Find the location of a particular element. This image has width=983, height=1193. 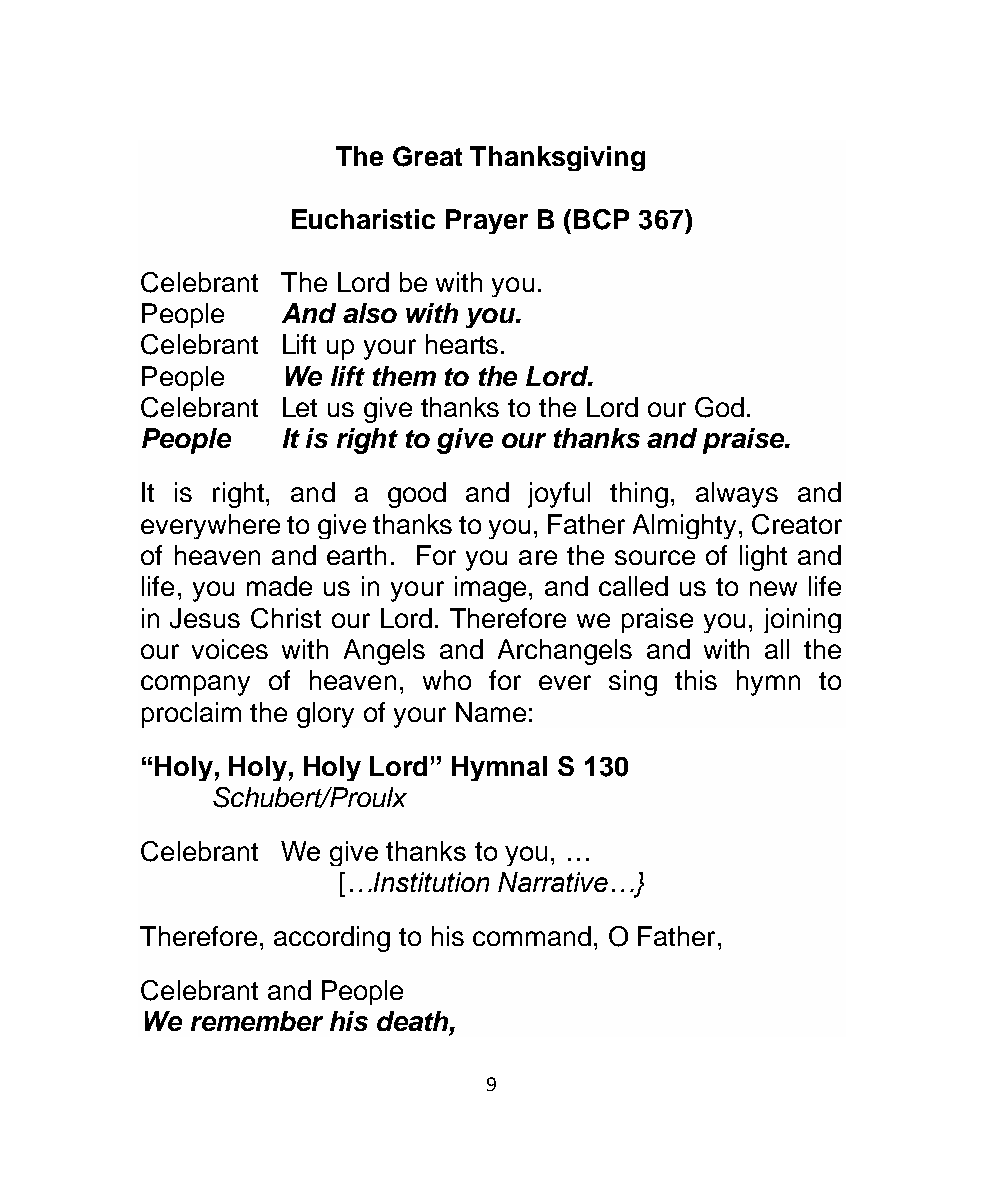

Eucharistic is located at coordinates (363, 219).
